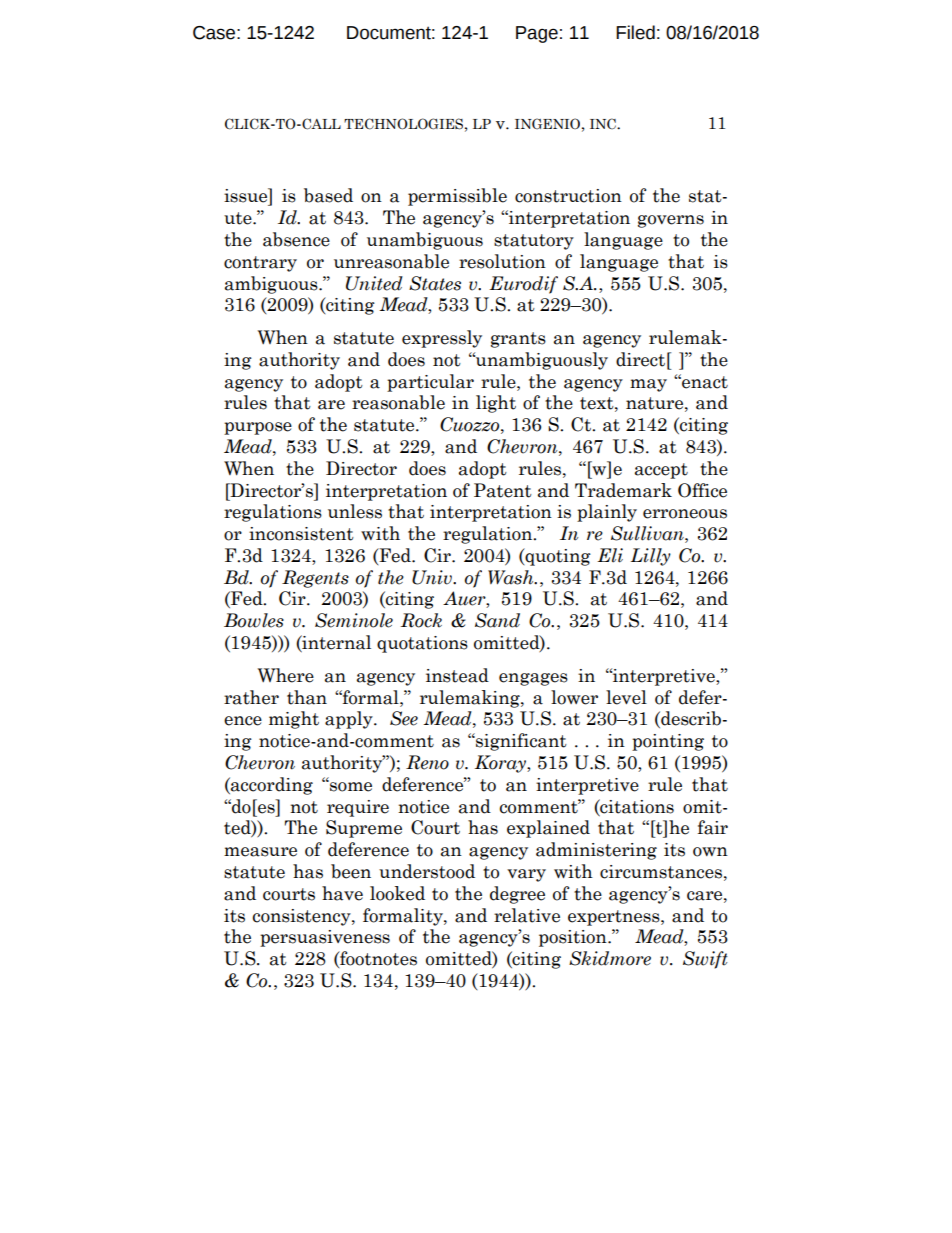 The image size is (952, 1233). I want to click on Patent, so click(503, 490).
